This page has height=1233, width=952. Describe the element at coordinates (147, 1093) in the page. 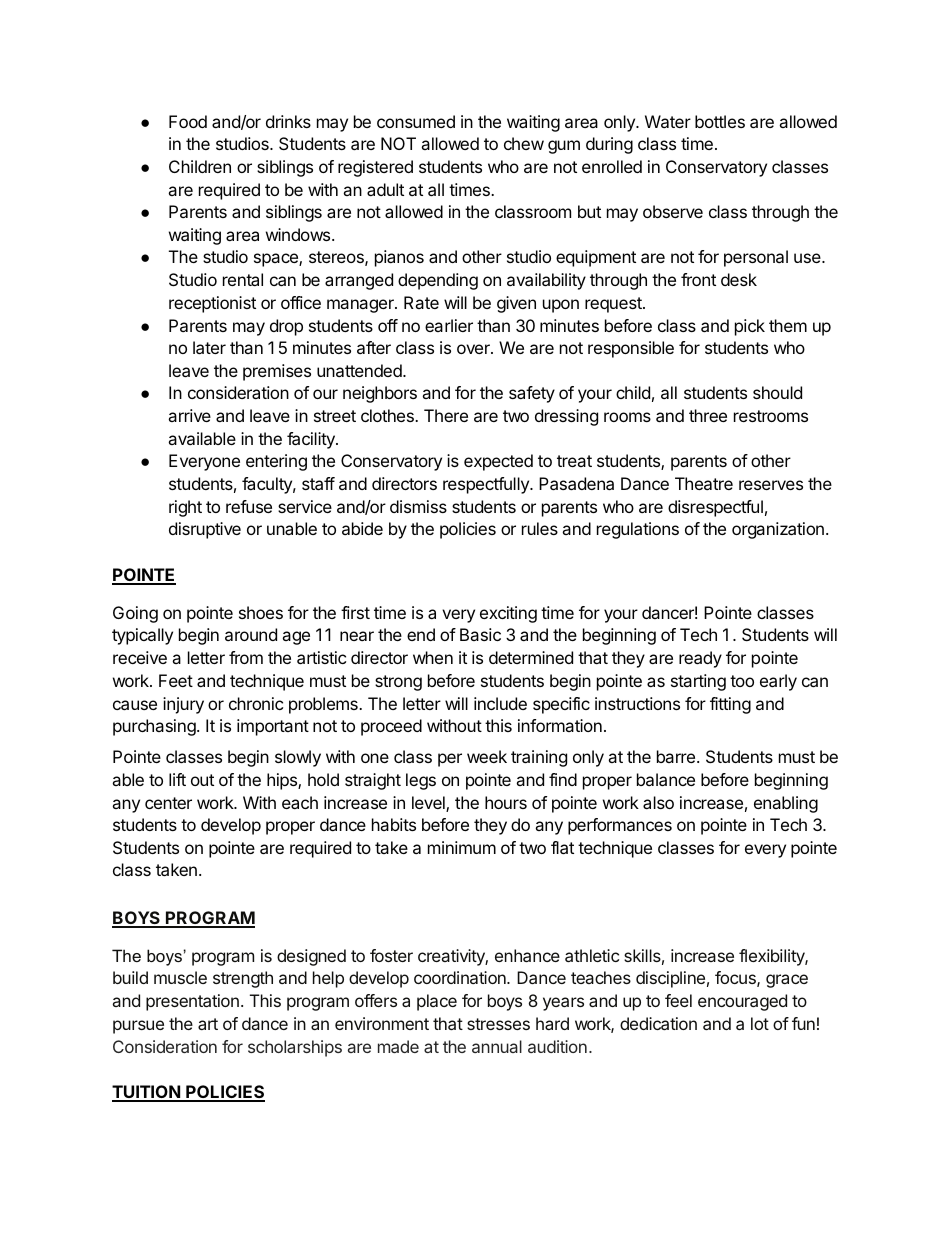

I see `TUITION` at that location.
